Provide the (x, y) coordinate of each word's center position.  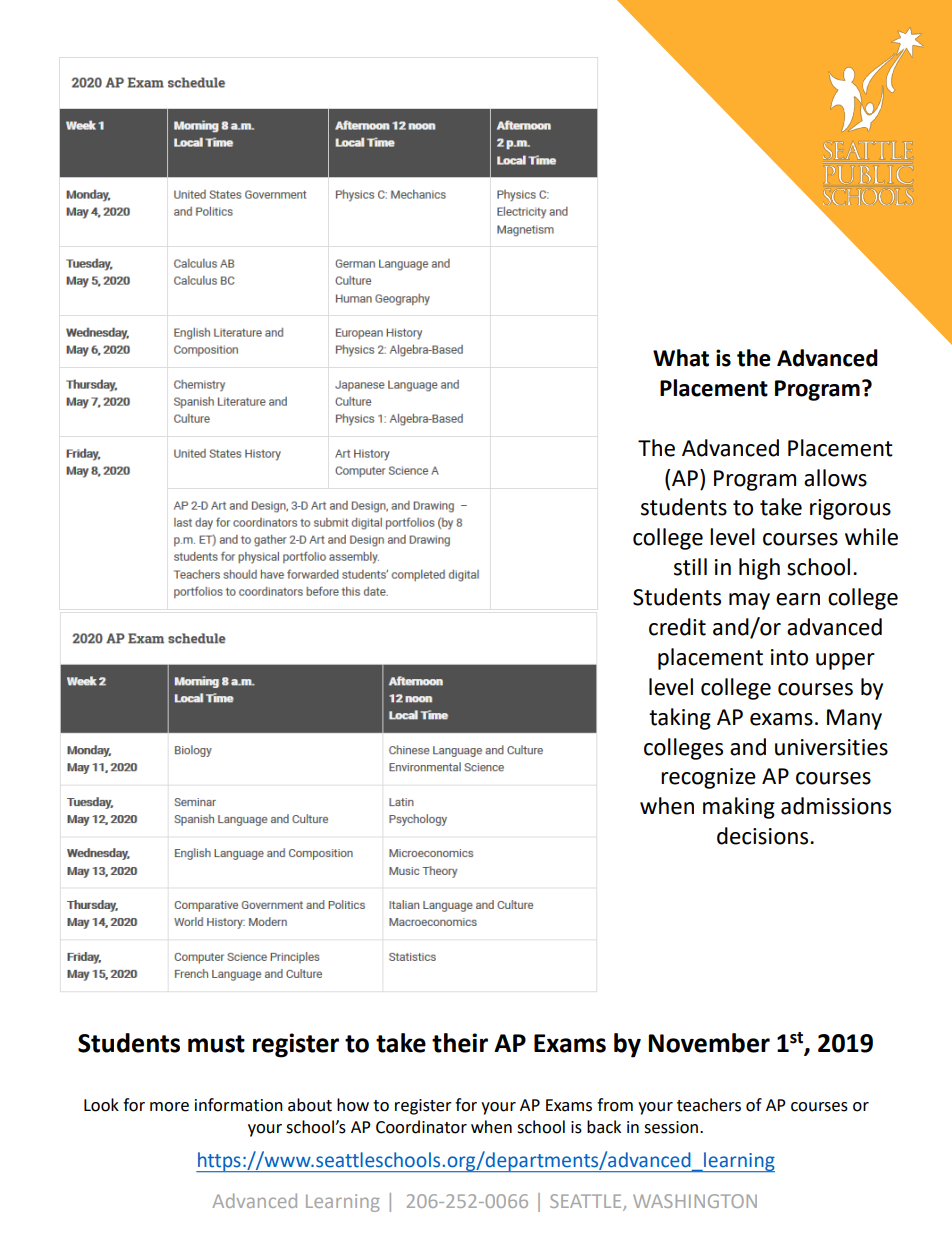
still (690, 567)
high (759, 569)
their (460, 1043)
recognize (708, 778)
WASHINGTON (695, 1201)
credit (677, 627)
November (709, 1043)
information (239, 1105)
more (169, 1107)
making (739, 808)
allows (835, 478)
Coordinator (421, 1127)
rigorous (850, 509)
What (681, 358)
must (216, 1044)
